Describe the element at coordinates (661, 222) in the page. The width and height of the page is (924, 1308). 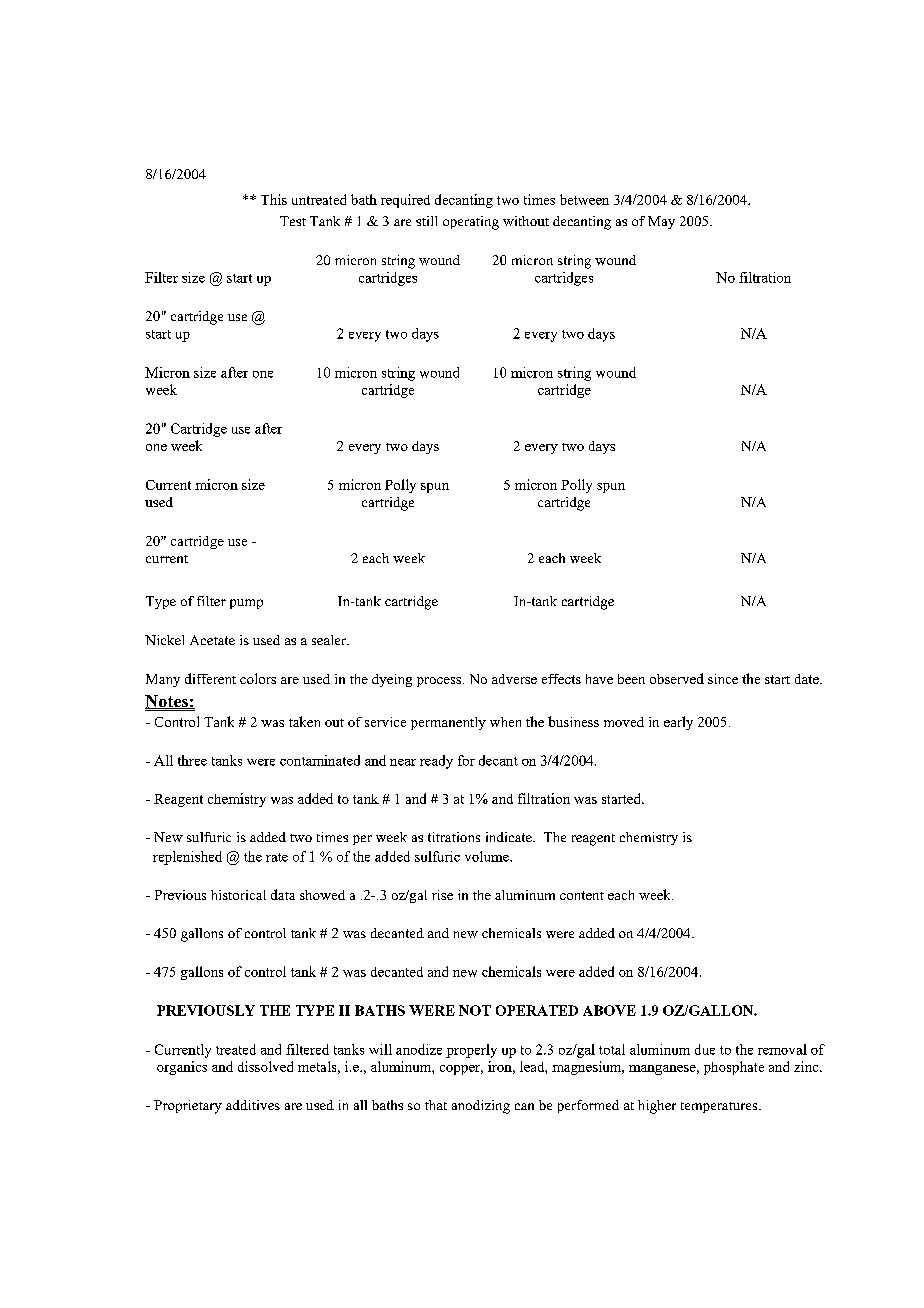
I see `May` at that location.
